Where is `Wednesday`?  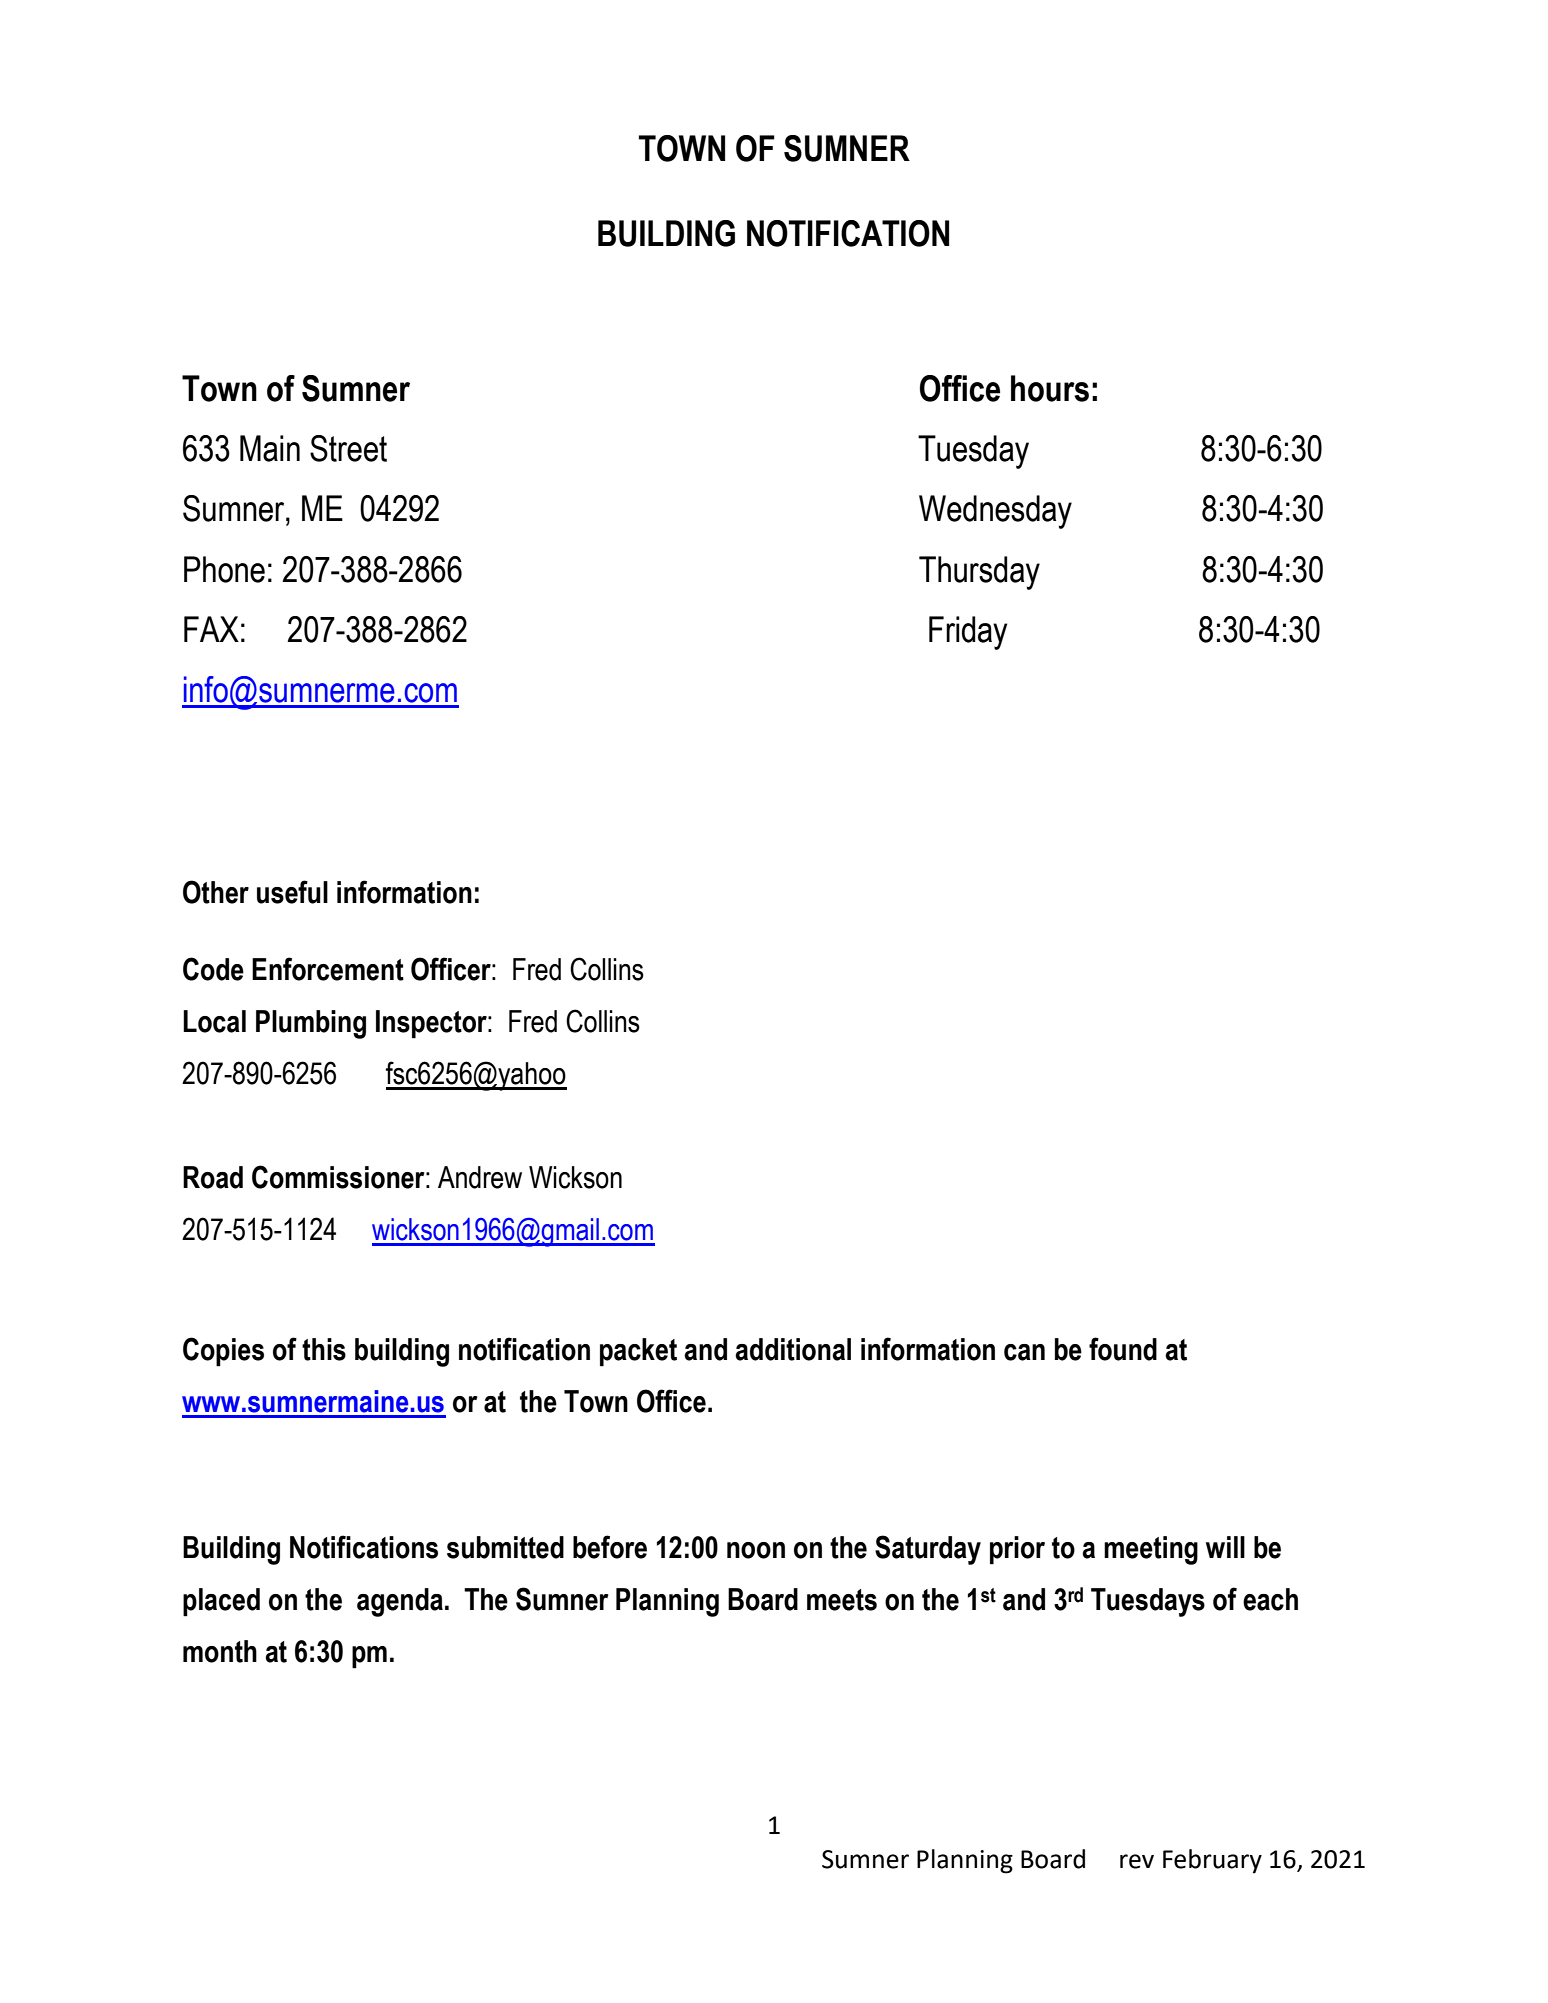 Wednesday is located at coordinates (995, 512).
